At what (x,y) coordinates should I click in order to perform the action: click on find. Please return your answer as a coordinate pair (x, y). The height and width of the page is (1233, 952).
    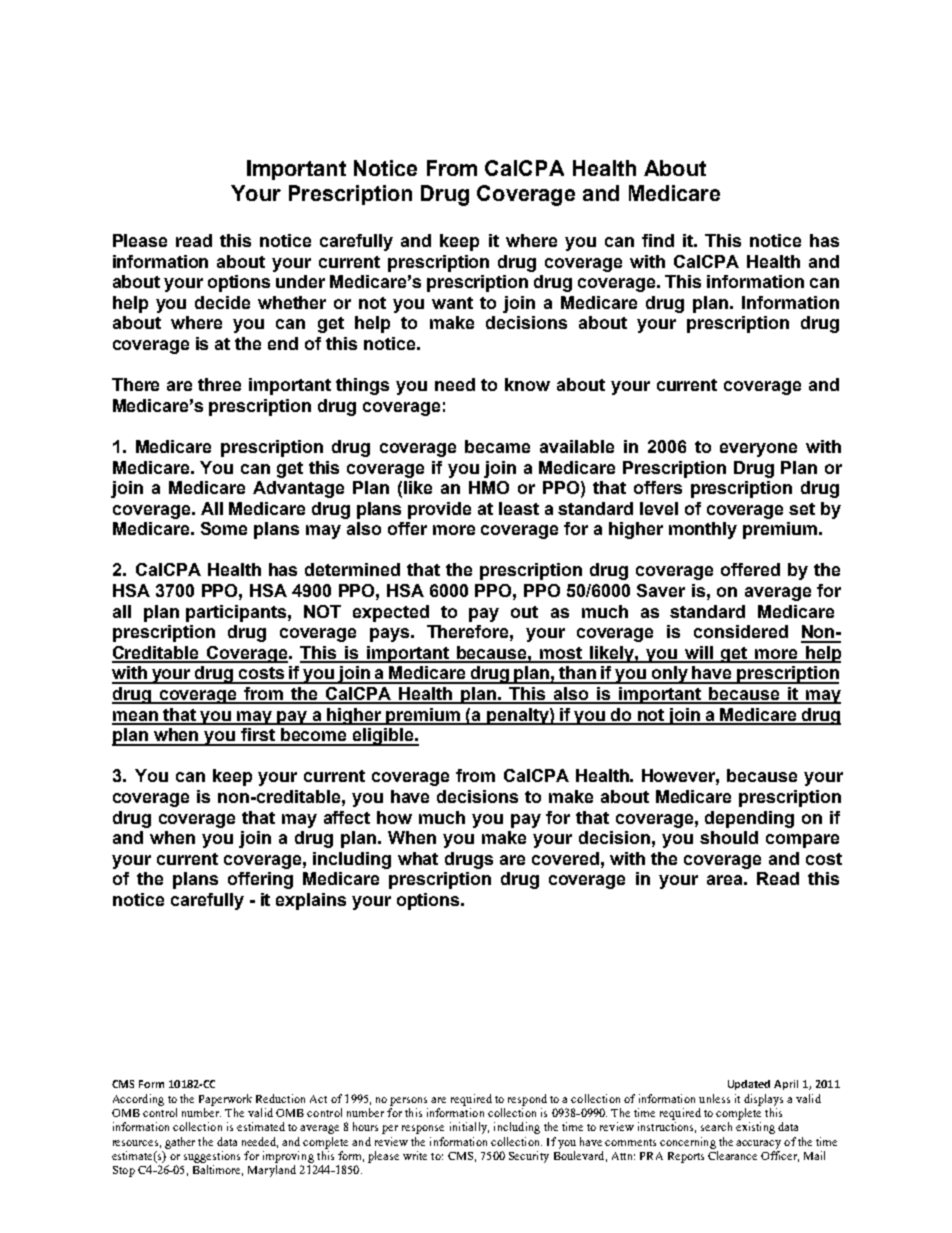
    Looking at the image, I should click on (658, 240).
